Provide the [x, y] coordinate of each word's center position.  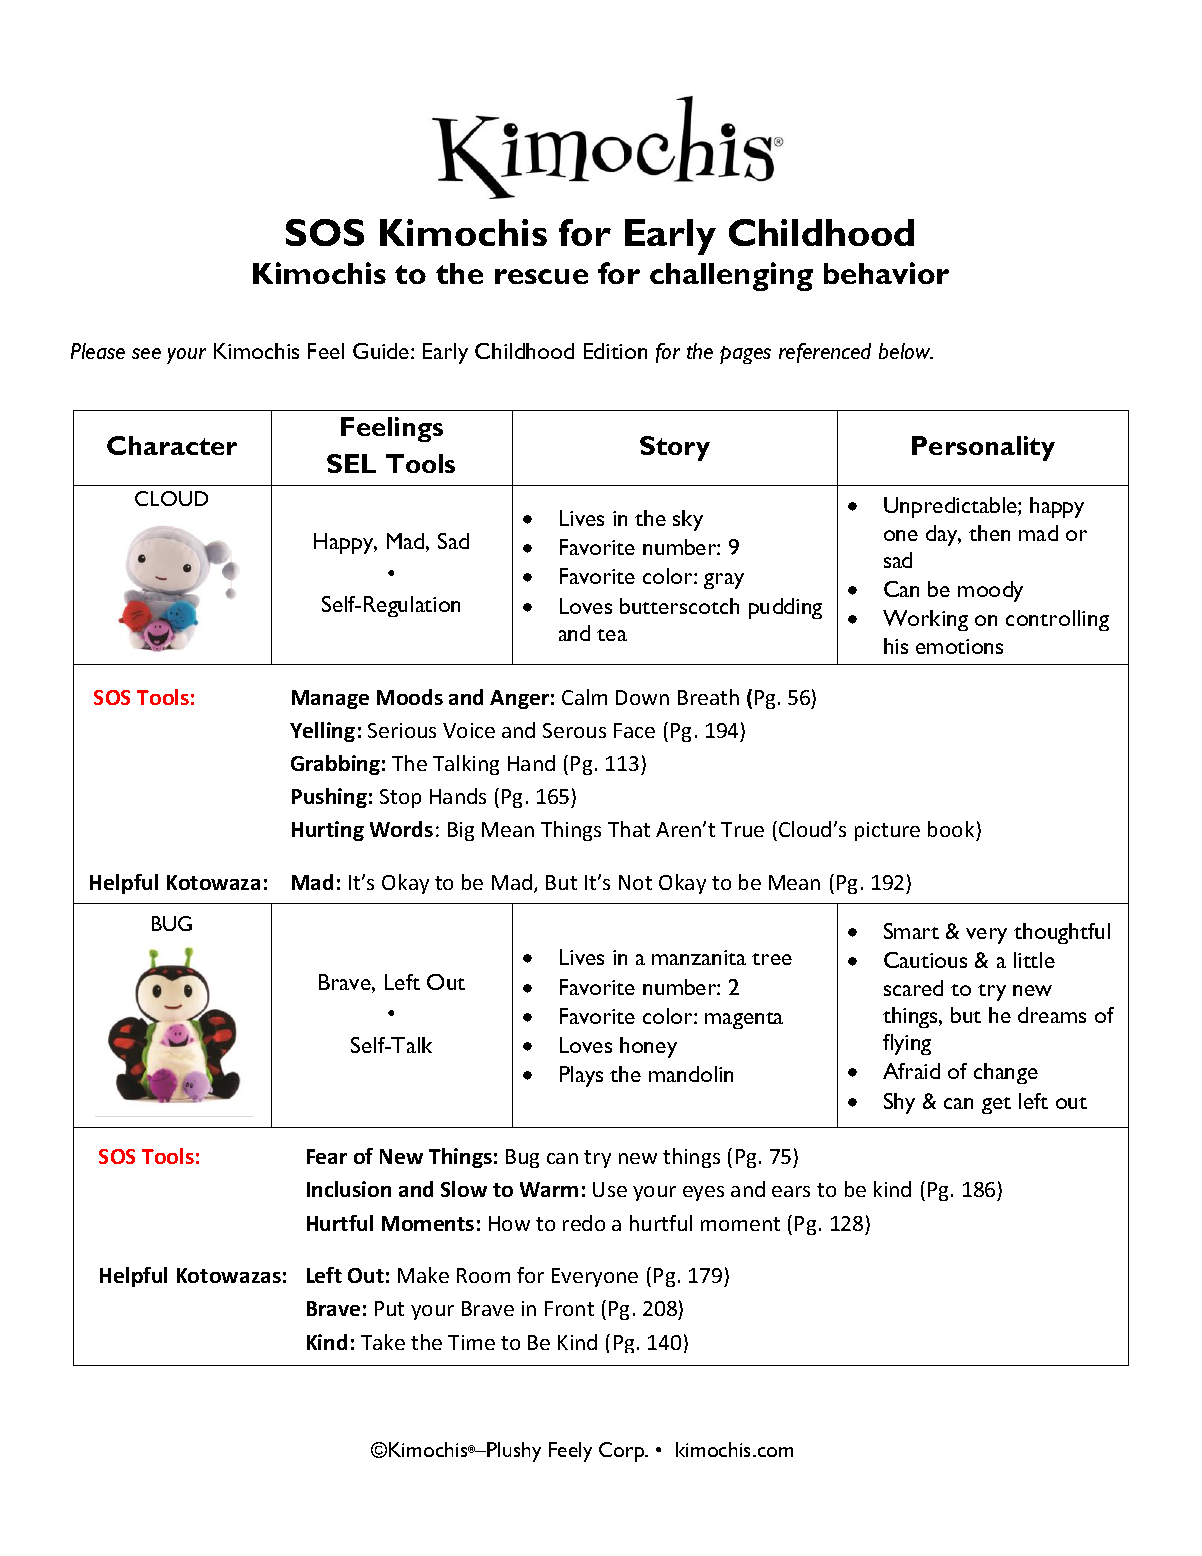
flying [907, 1044]
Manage [330, 699]
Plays [581, 1076]
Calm [584, 697]
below [906, 351]
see [146, 353]
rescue [541, 276]
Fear [327, 1156]
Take [383, 1342]
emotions [959, 646]
